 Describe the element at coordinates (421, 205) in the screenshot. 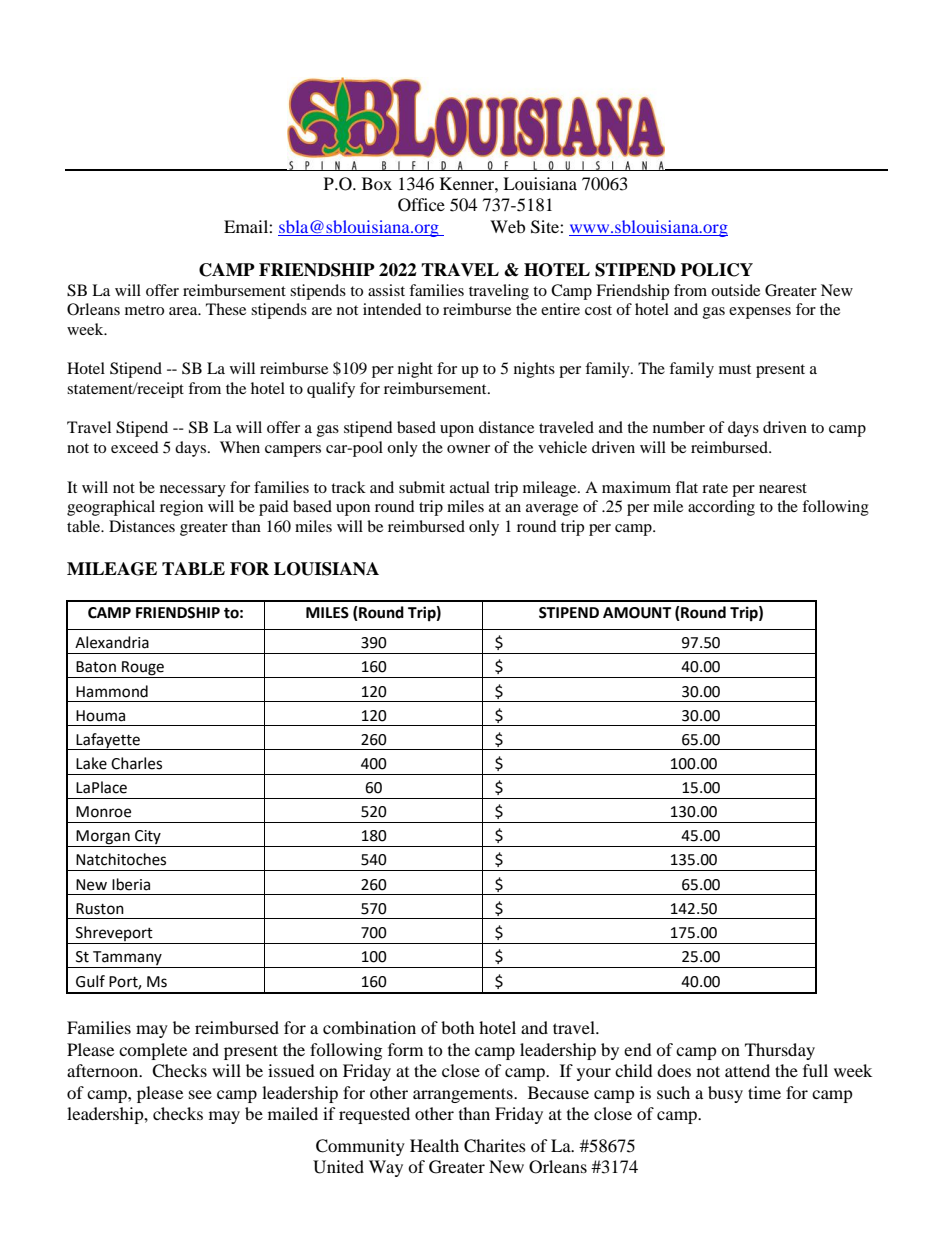

I see `Office` at that location.
